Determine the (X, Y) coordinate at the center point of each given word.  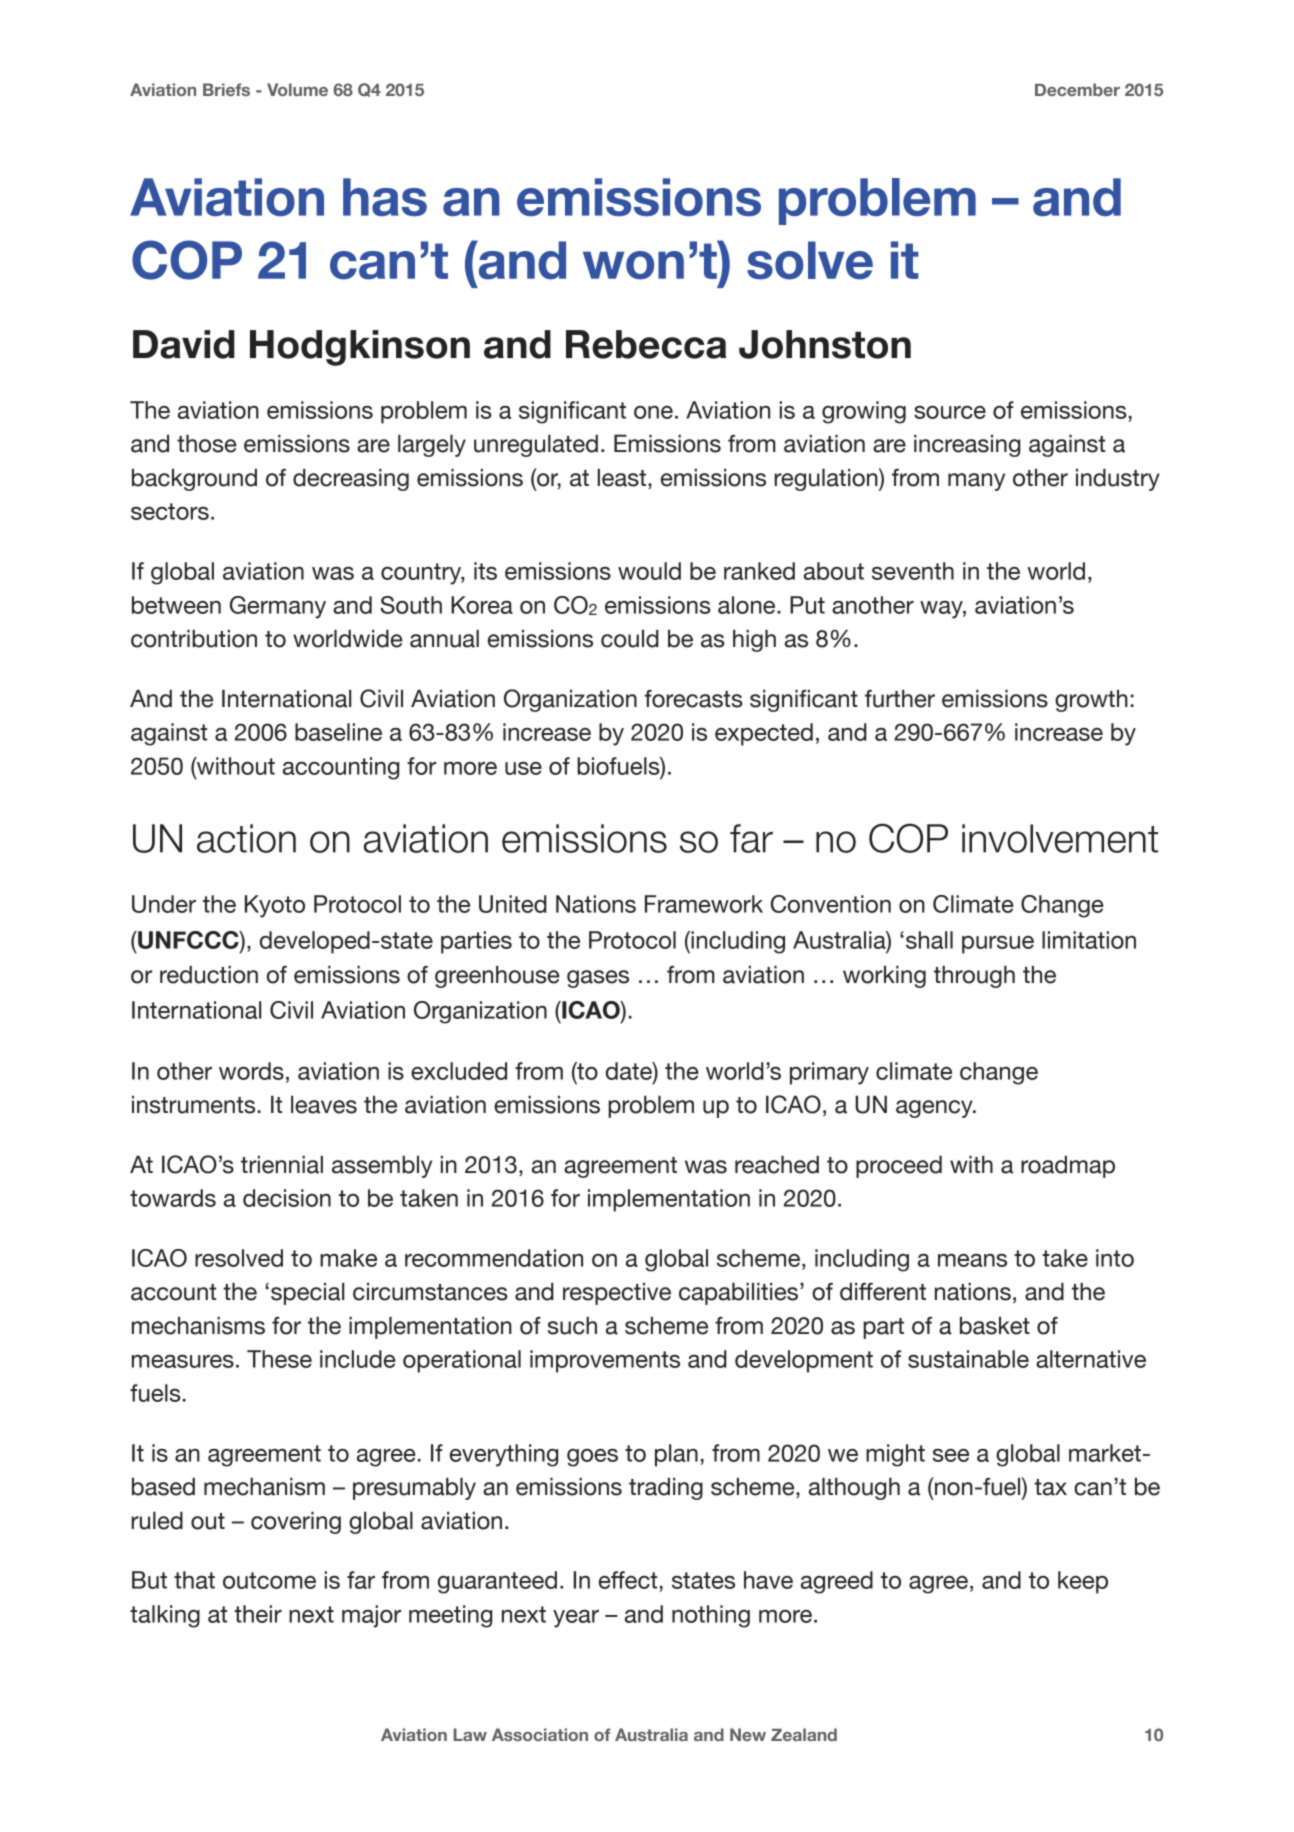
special (307, 1294)
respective (617, 1294)
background (194, 480)
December (1077, 89)
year (576, 1619)
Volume (297, 89)
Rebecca (646, 344)
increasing (967, 446)
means (972, 1260)
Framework (704, 904)
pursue (998, 945)
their (258, 1614)
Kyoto (275, 906)
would (649, 571)
